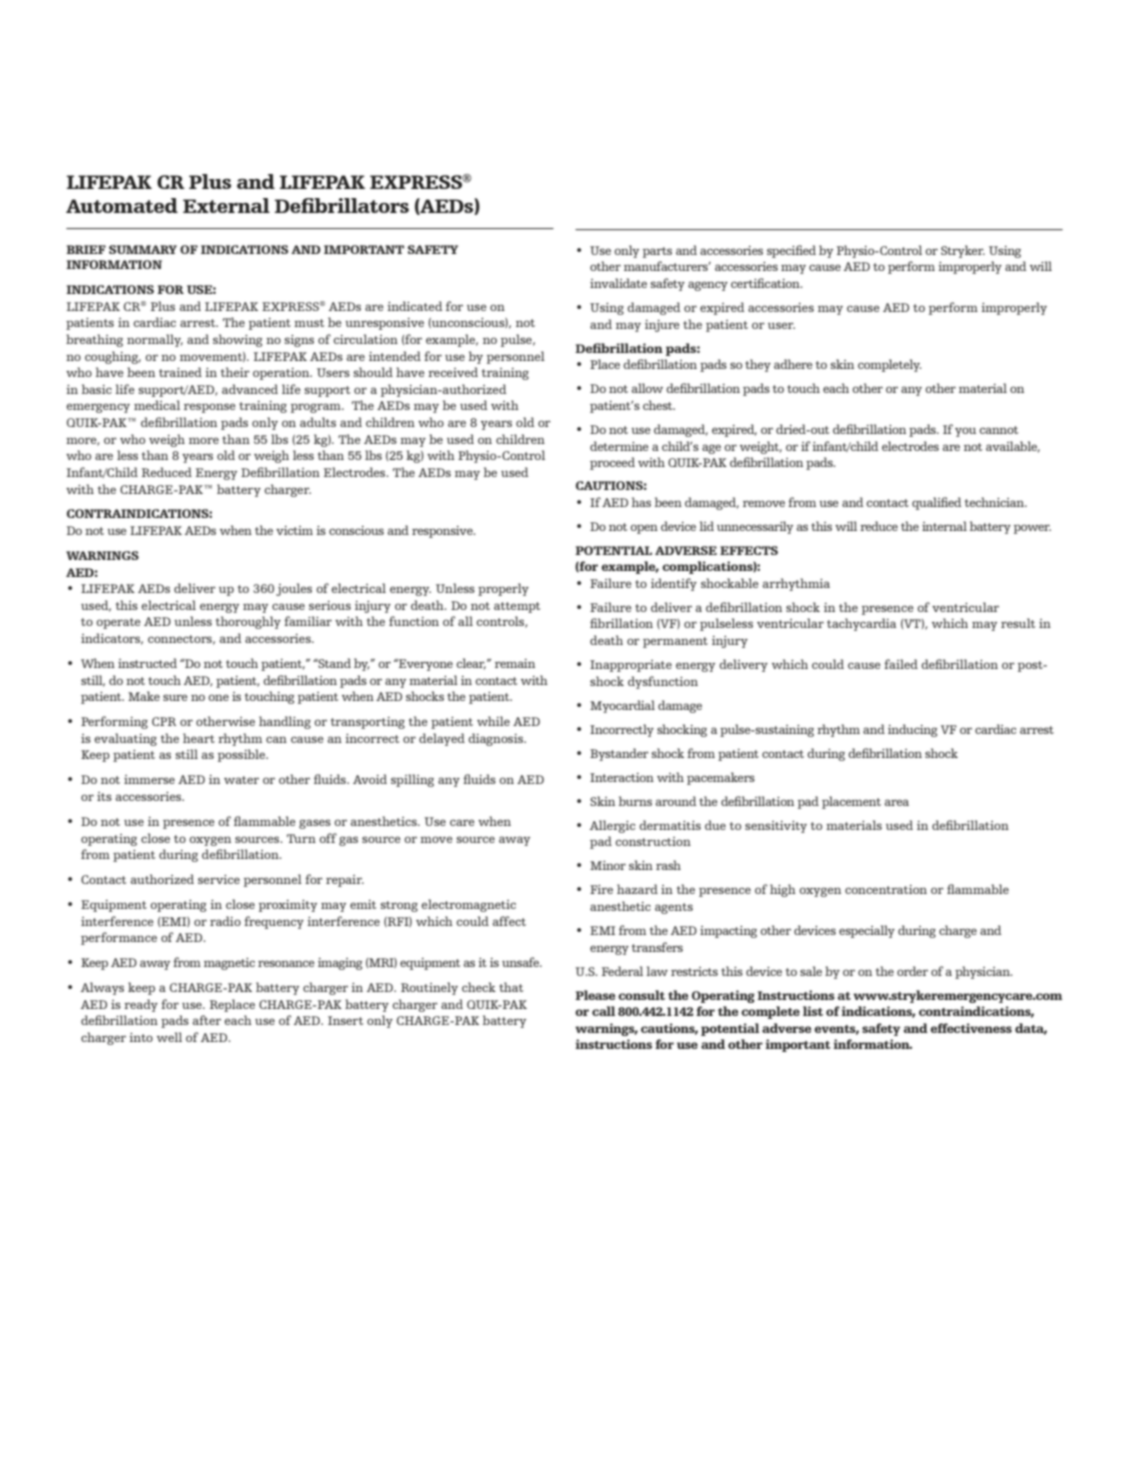  I want to click on after, so click(207, 1020).
